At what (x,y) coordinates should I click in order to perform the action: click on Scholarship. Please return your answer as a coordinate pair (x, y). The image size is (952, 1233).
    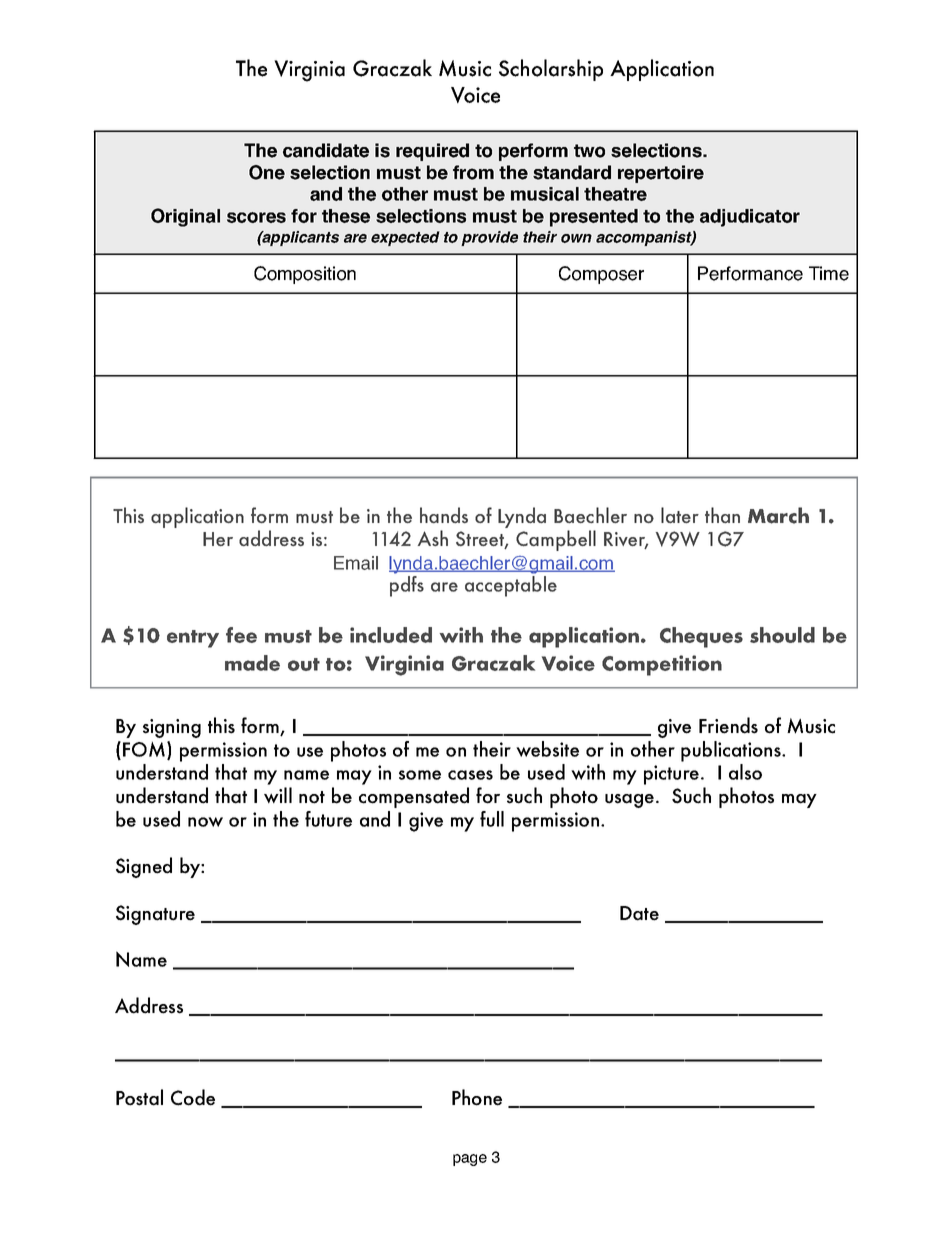
    Looking at the image, I should click on (551, 70).
